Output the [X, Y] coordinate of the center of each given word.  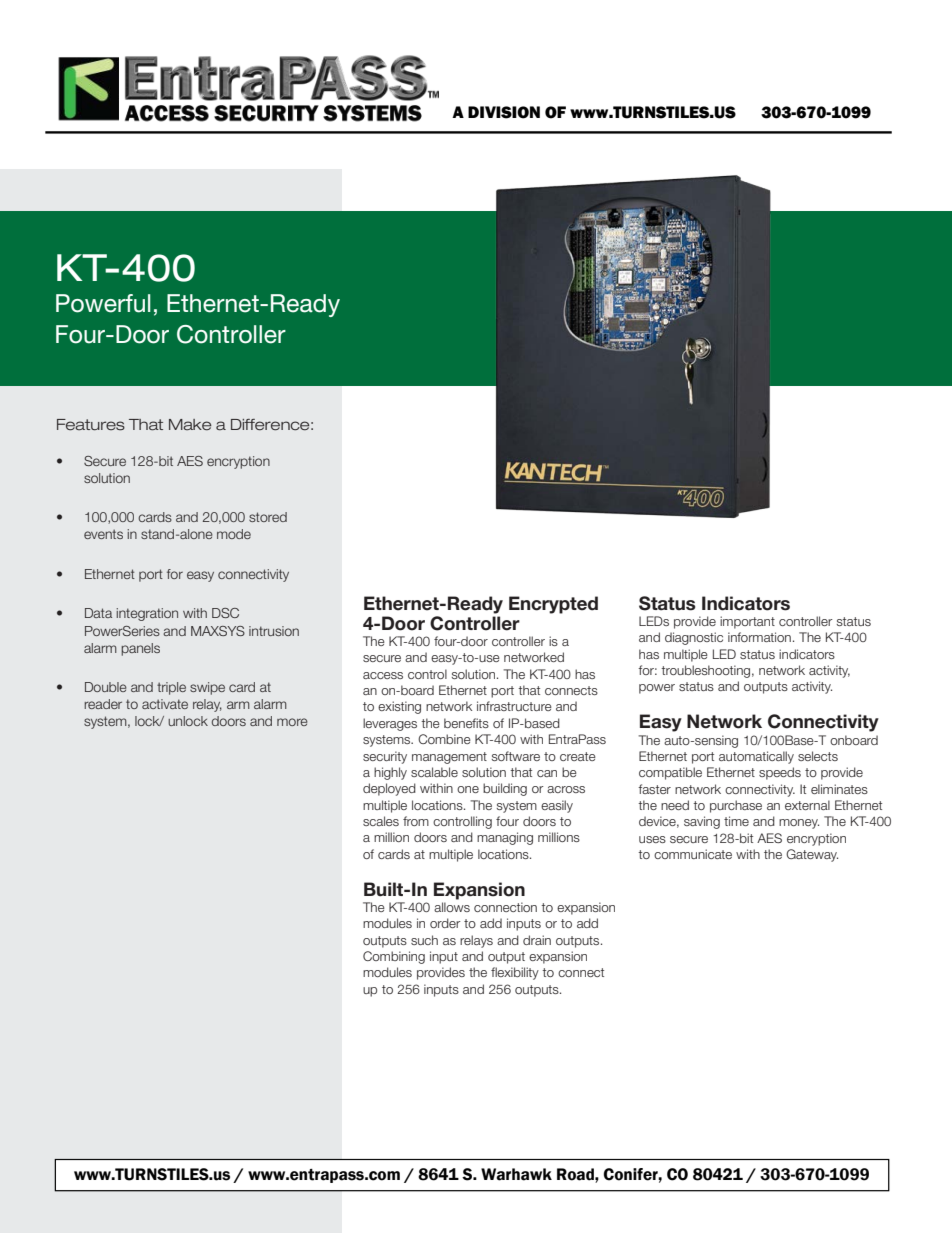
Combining [394, 957]
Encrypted [553, 605]
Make [190, 425]
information [759, 637]
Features [91, 425]
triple [171, 688]
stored [268, 517]
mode [234, 534]
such [424, 940]
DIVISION [504, 112]
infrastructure [514, 706]
